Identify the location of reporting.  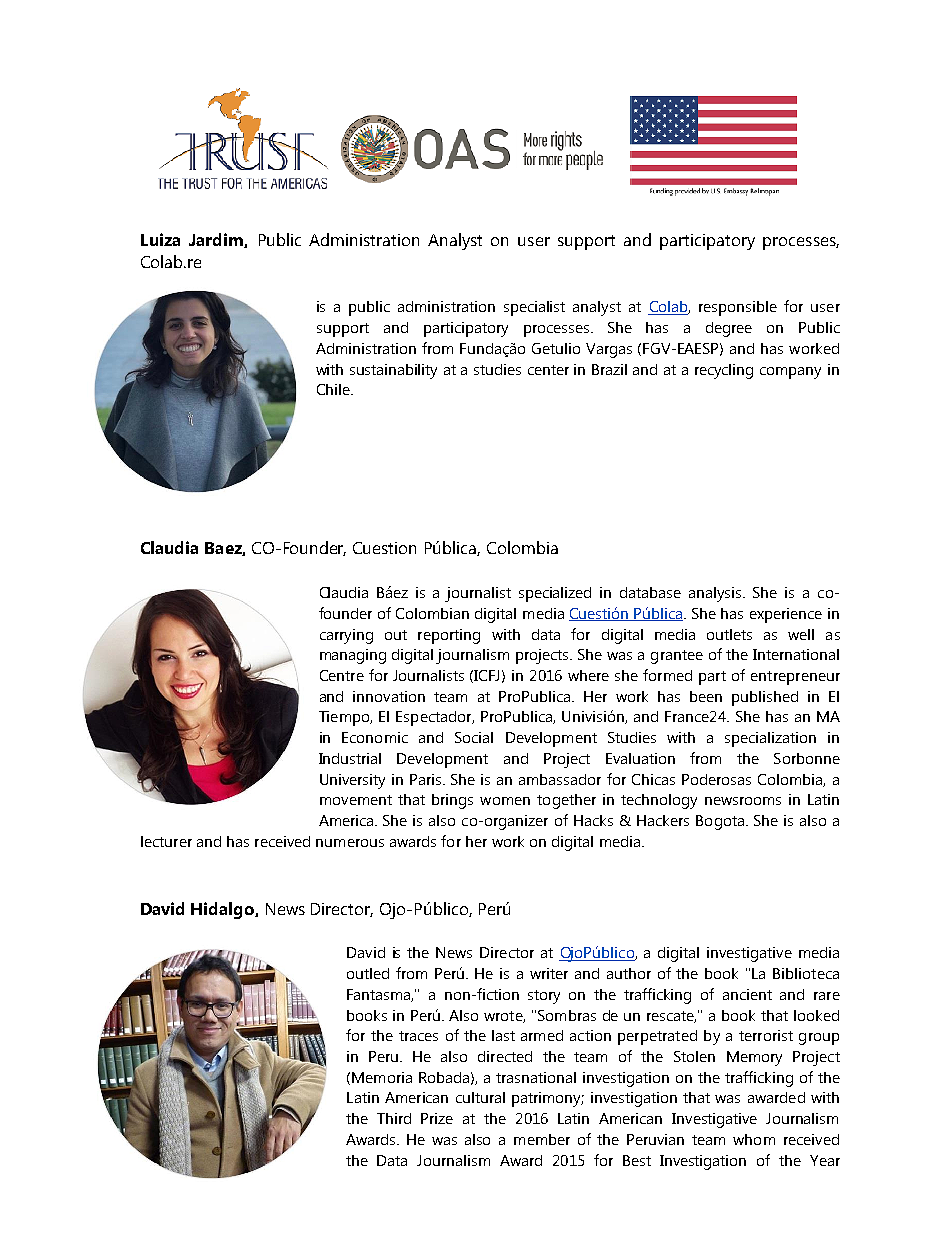
(449, 636).
